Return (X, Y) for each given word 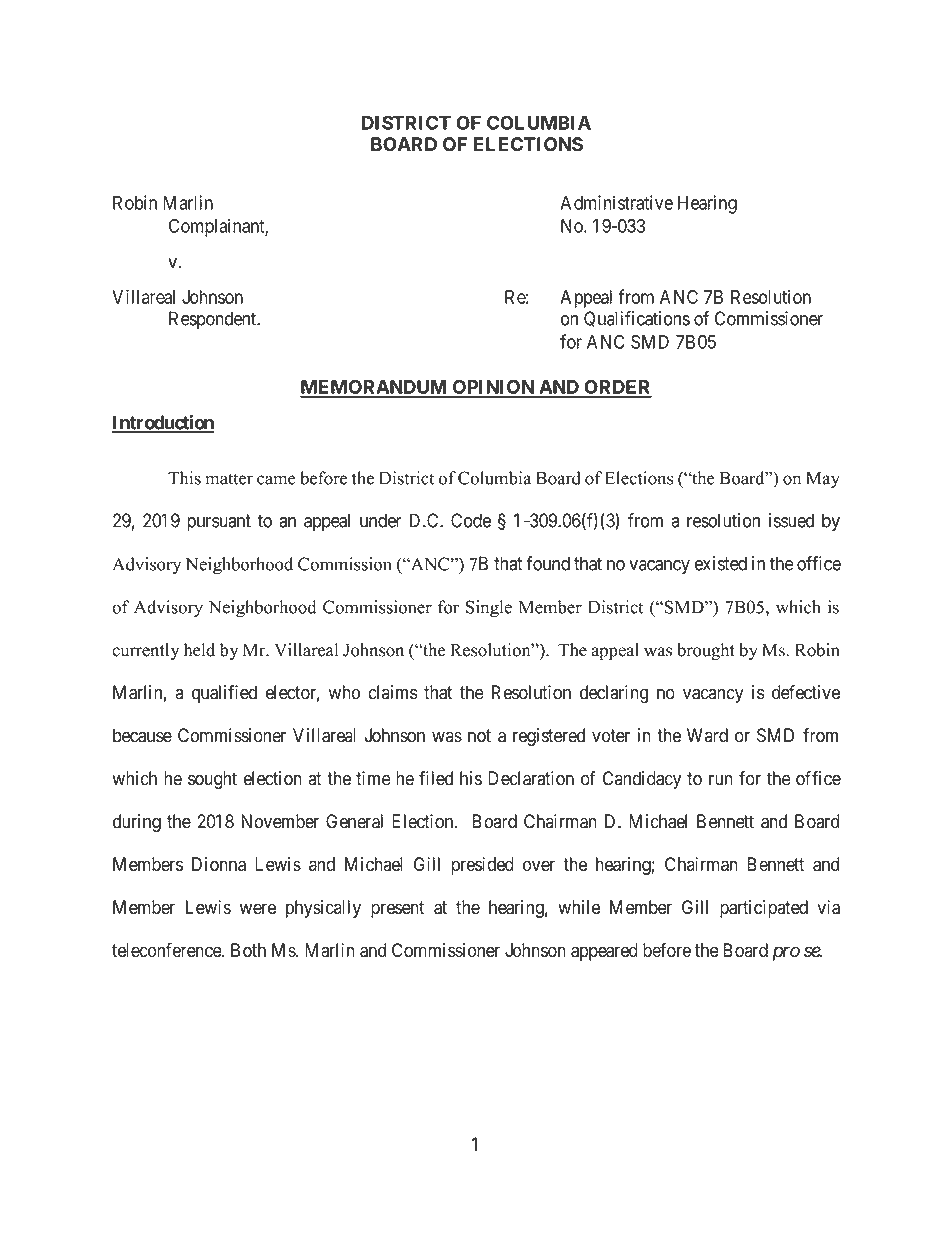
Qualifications (637, 319)
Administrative (616, 202)
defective (806, 692)
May (823, 480)
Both (248, 950)
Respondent (214, 320)
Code (471, 520)
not (479, 736)
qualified (224, 694)
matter (229, 479)
